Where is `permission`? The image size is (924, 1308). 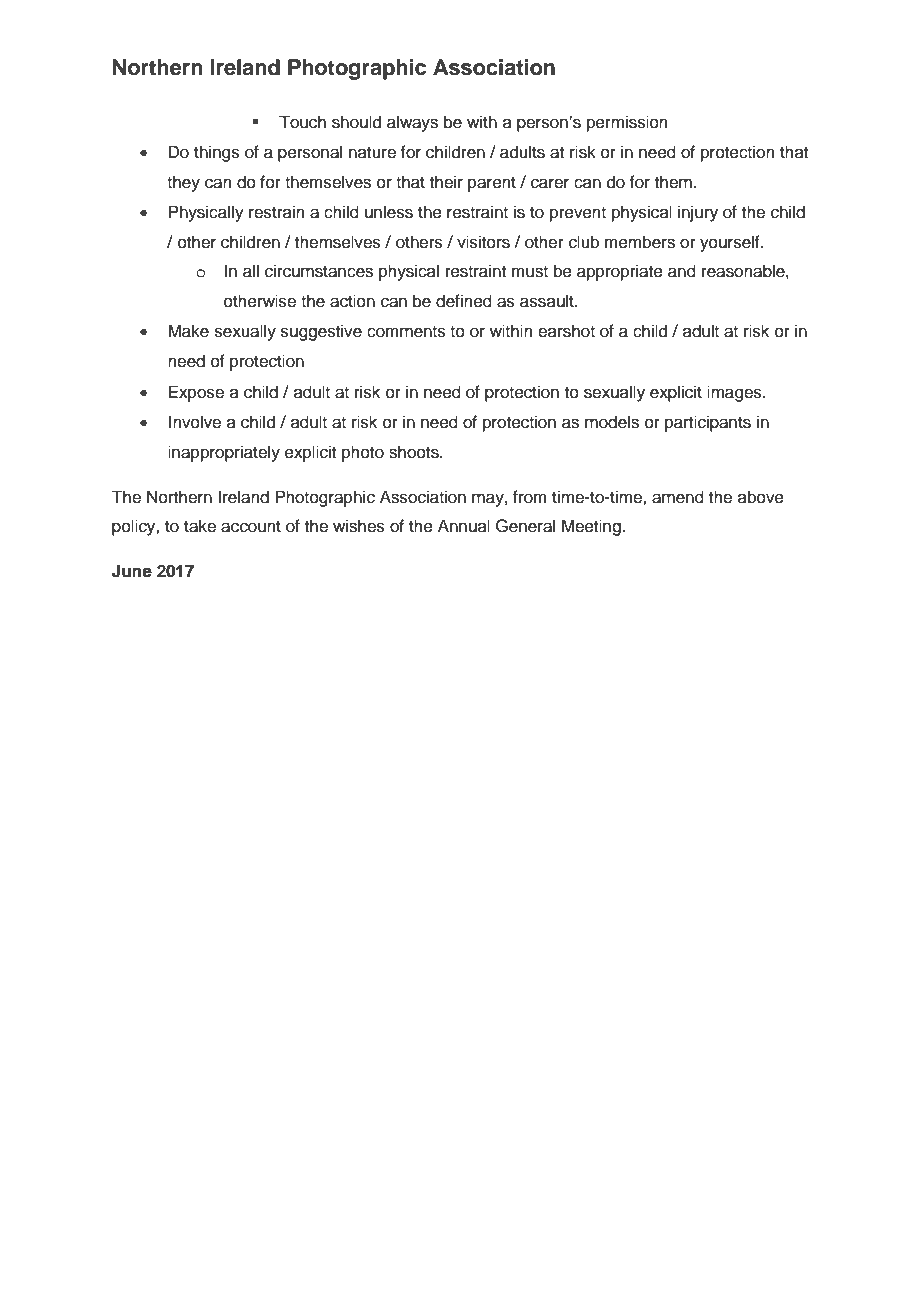
permission is located at coordinates (627, 123).
